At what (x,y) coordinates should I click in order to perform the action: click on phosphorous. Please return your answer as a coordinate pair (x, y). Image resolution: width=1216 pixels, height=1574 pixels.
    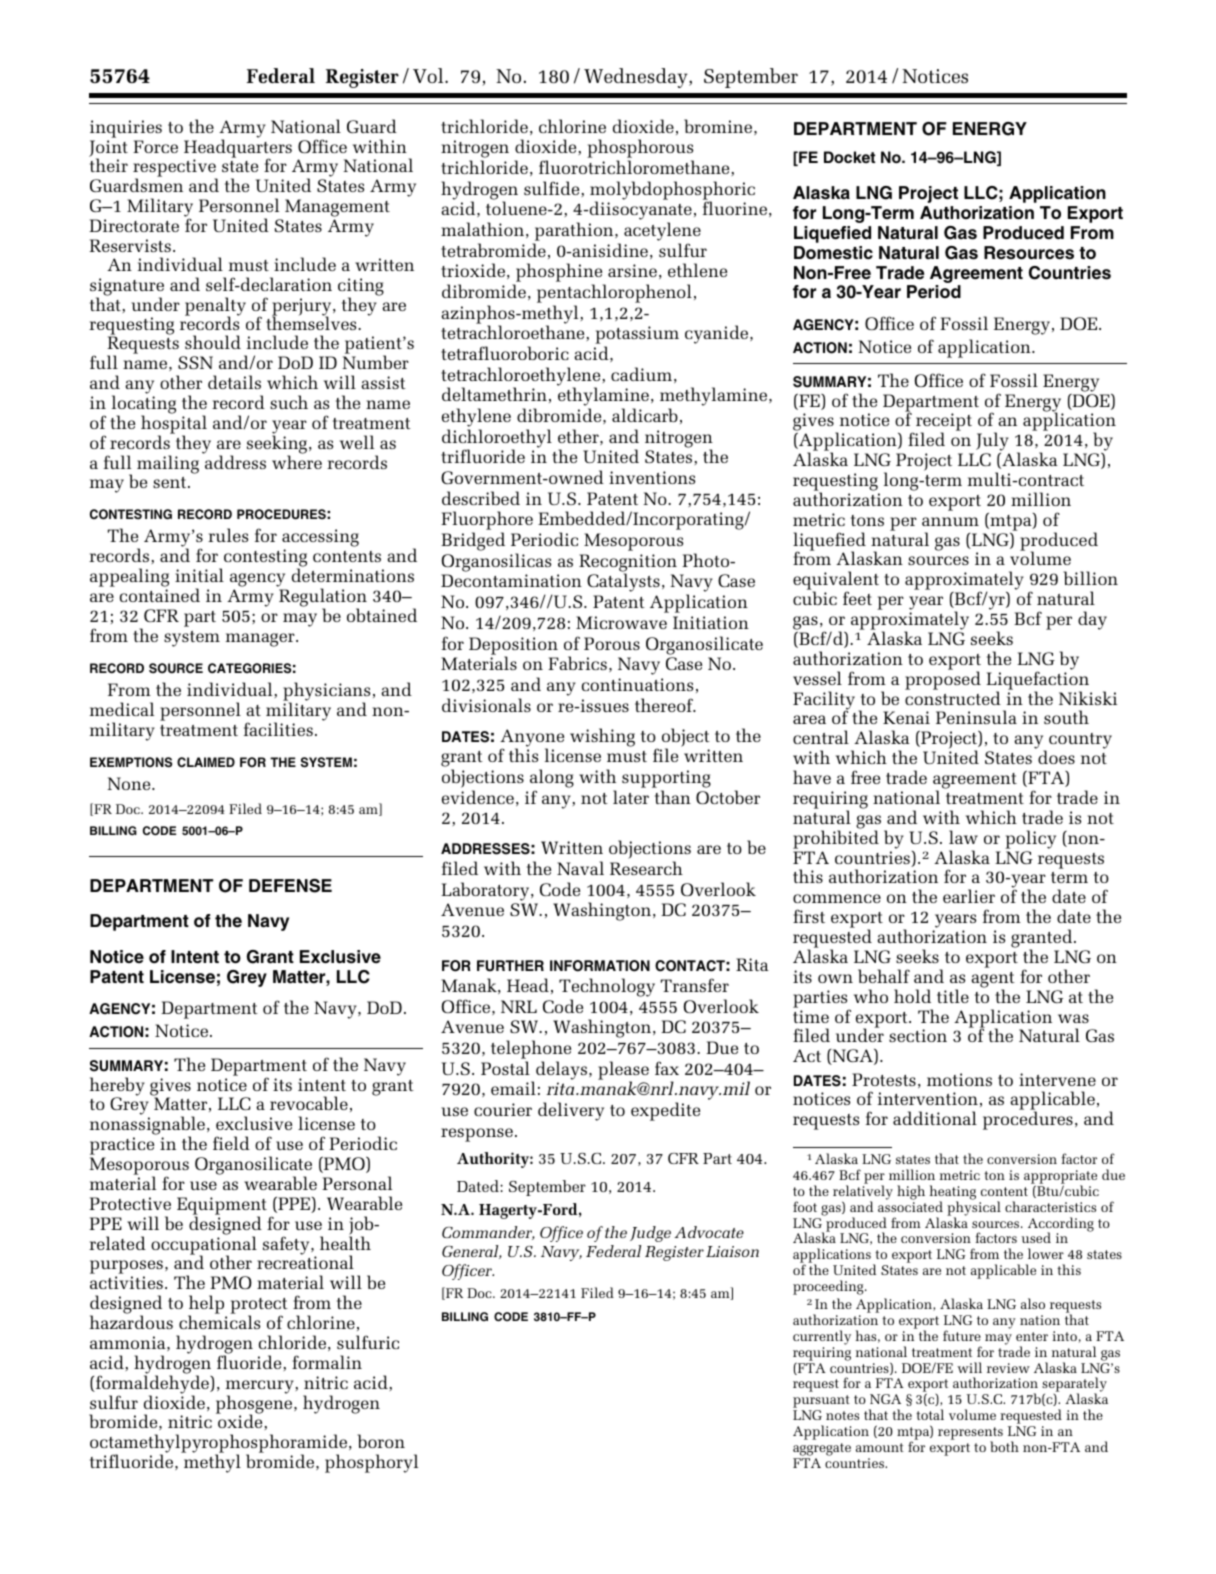
    Looking at the image, I should click on (640, 150).
